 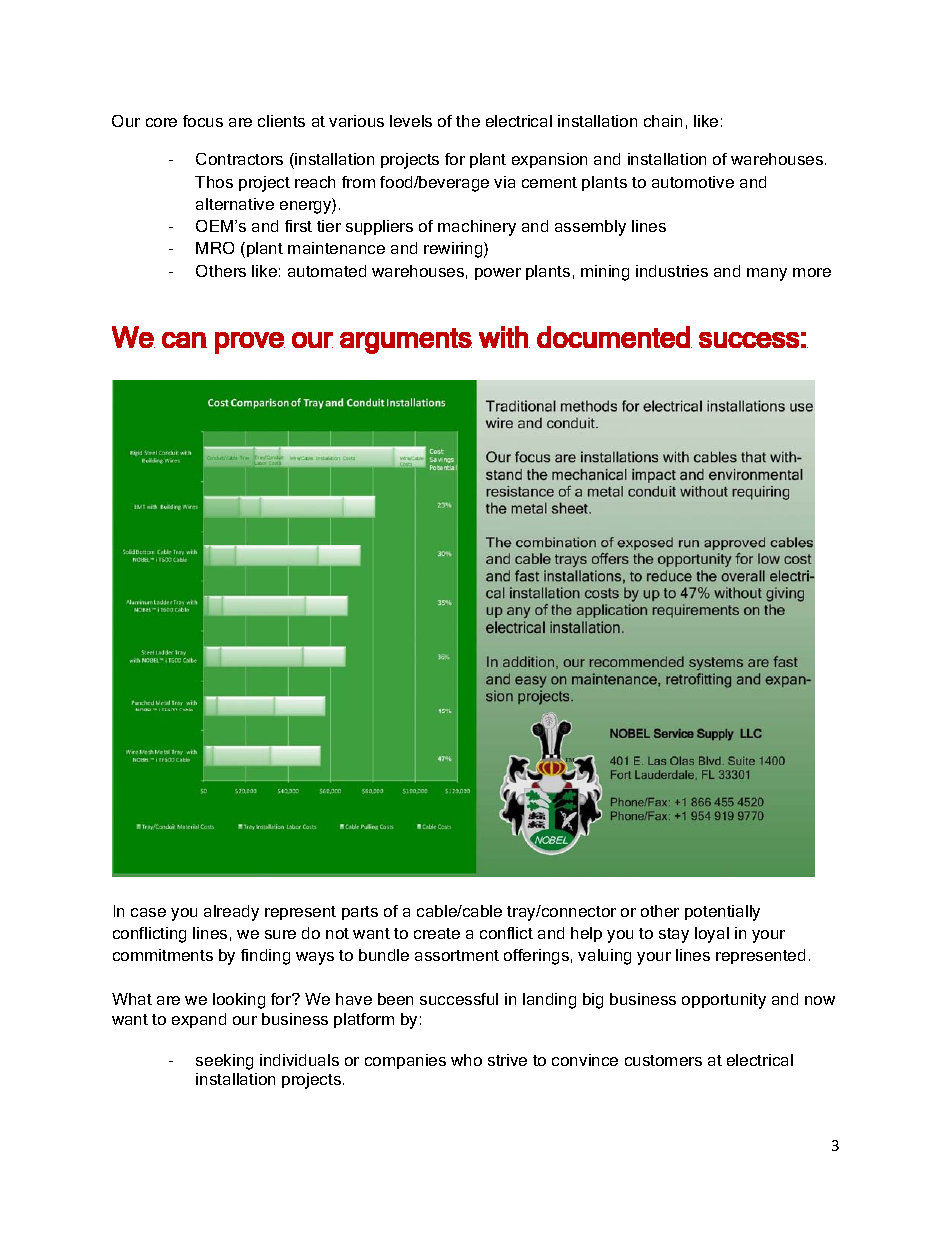 I want to click on potentially, so click(x=722, y=913).
